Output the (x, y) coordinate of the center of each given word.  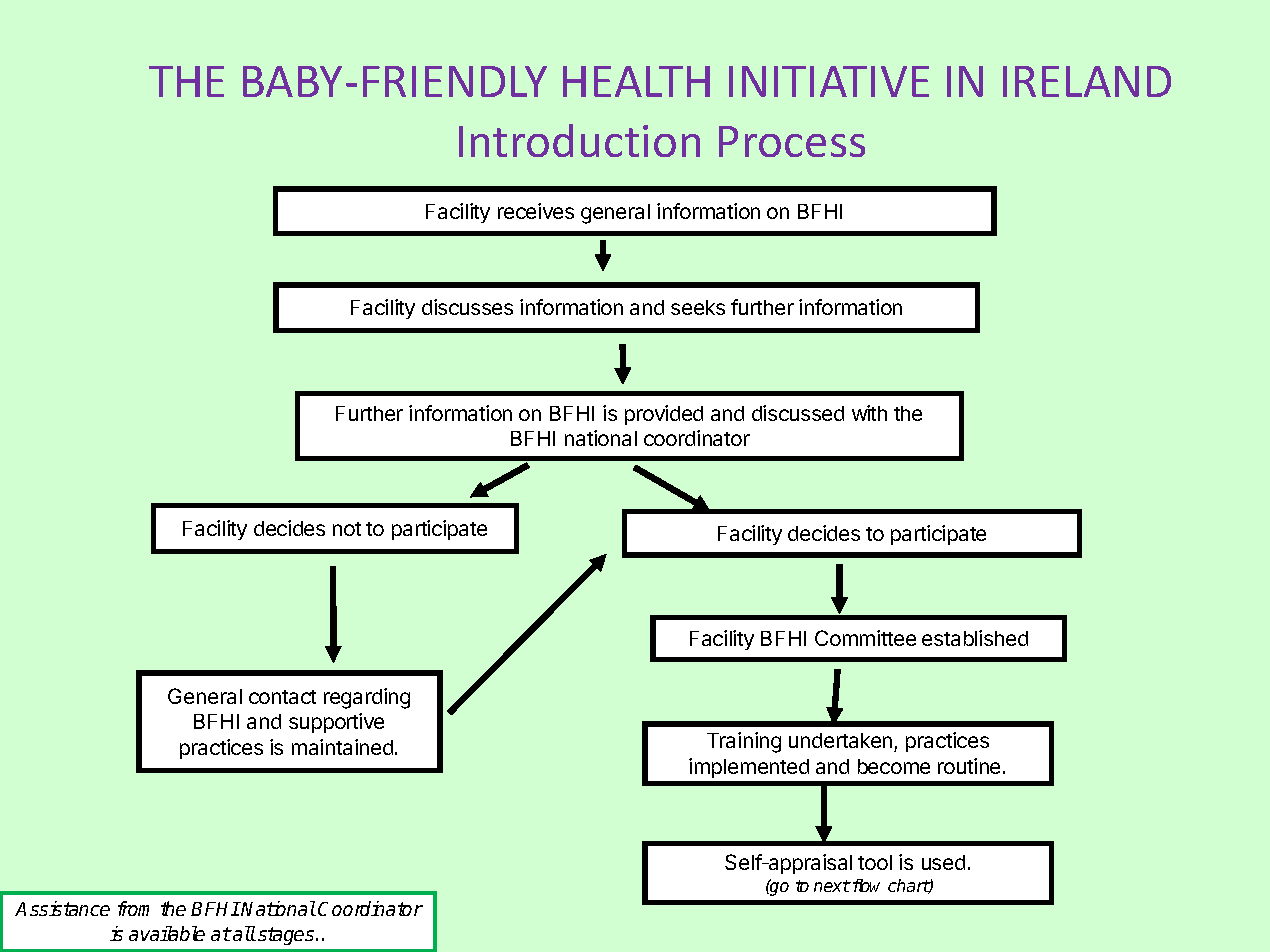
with (869, 413)
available (167, 933)
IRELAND (1087, 81)
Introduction (579, 140)
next (832, 886)
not (347, 529)
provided (664, 415)
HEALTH (636, 81)
